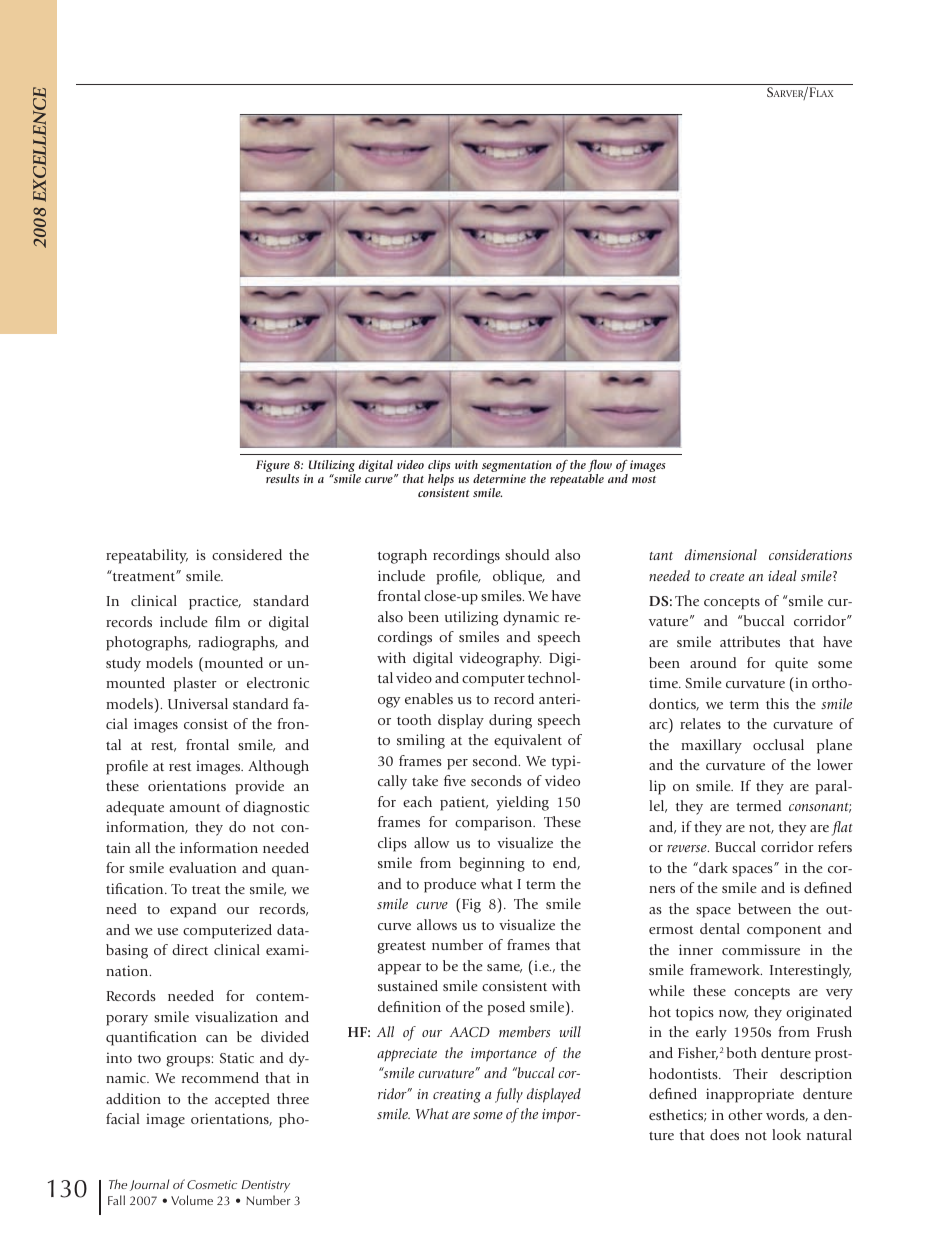  Describe the element at coordinates (495, 823) in the screenshot. I see `comparison` at that location.
